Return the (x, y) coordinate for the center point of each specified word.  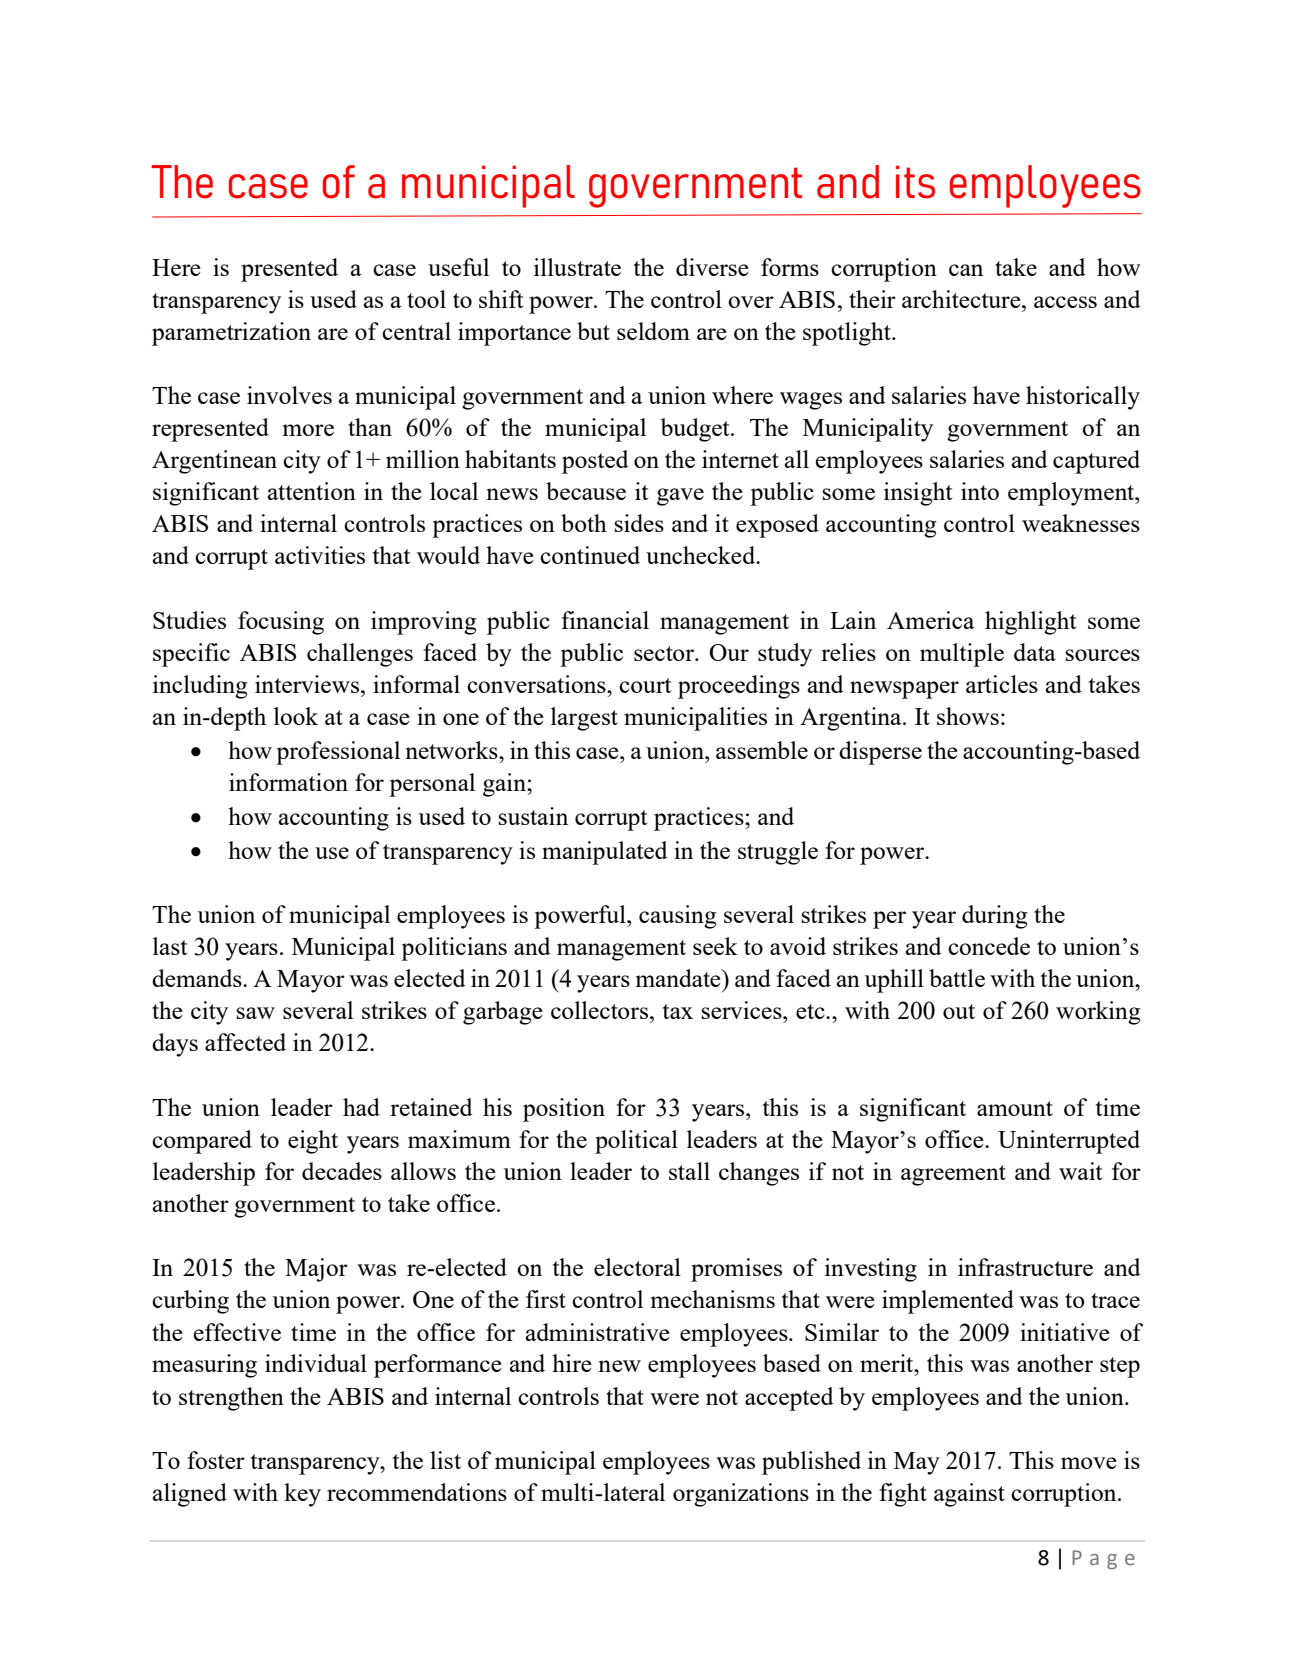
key (302, 1495)
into (980, 491)
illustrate (577, 267)
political (636, 1142)
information (288, 782)
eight (313, 1142)
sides (639, 523)
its (915, 182)
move (1089, 1463)
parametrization (231, 334)
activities (320, 555)
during (994, 917)
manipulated (605, 853)
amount (1015, 1108)
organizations (741, 1495)
